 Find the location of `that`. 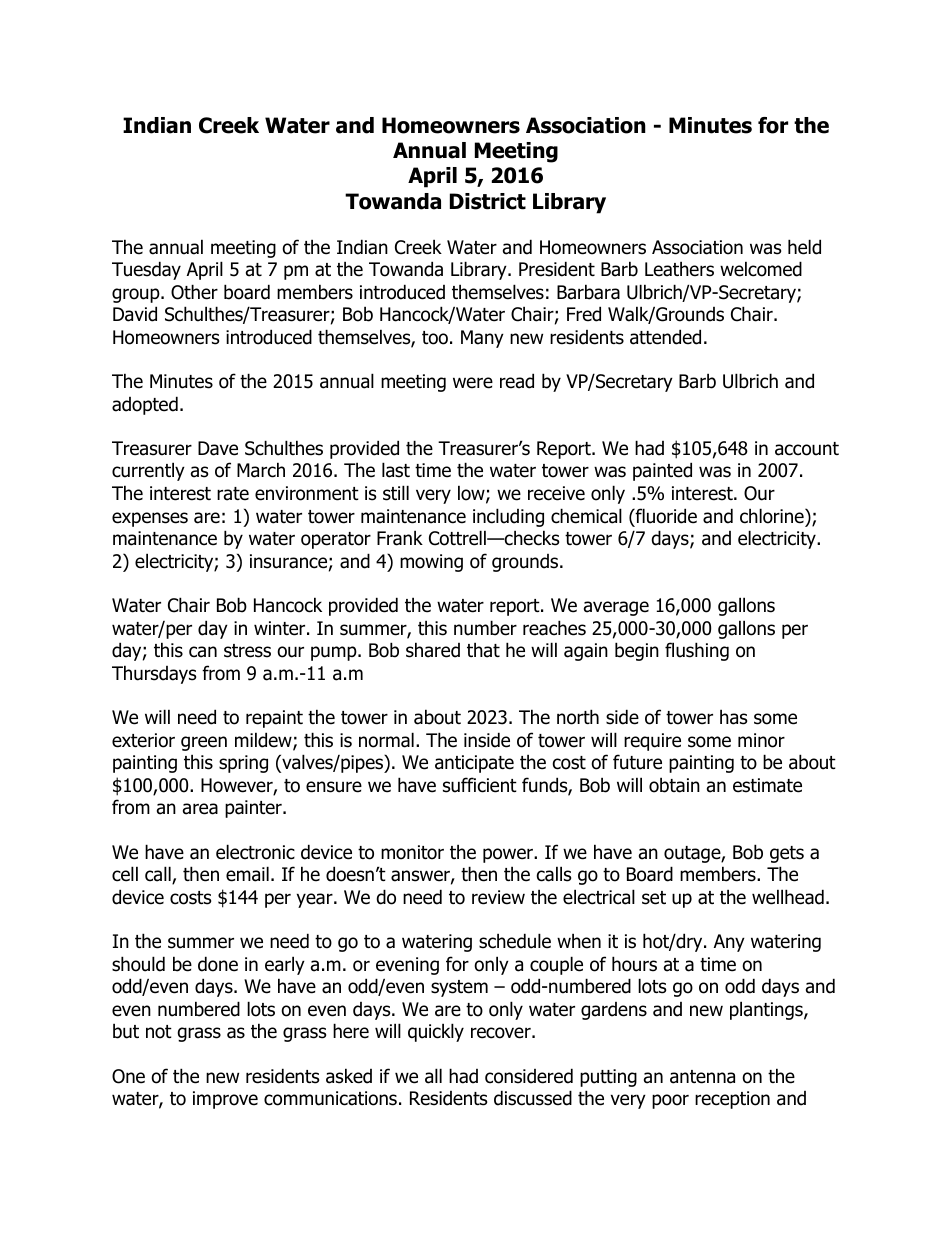

that is located at coordinates (483, 650).
